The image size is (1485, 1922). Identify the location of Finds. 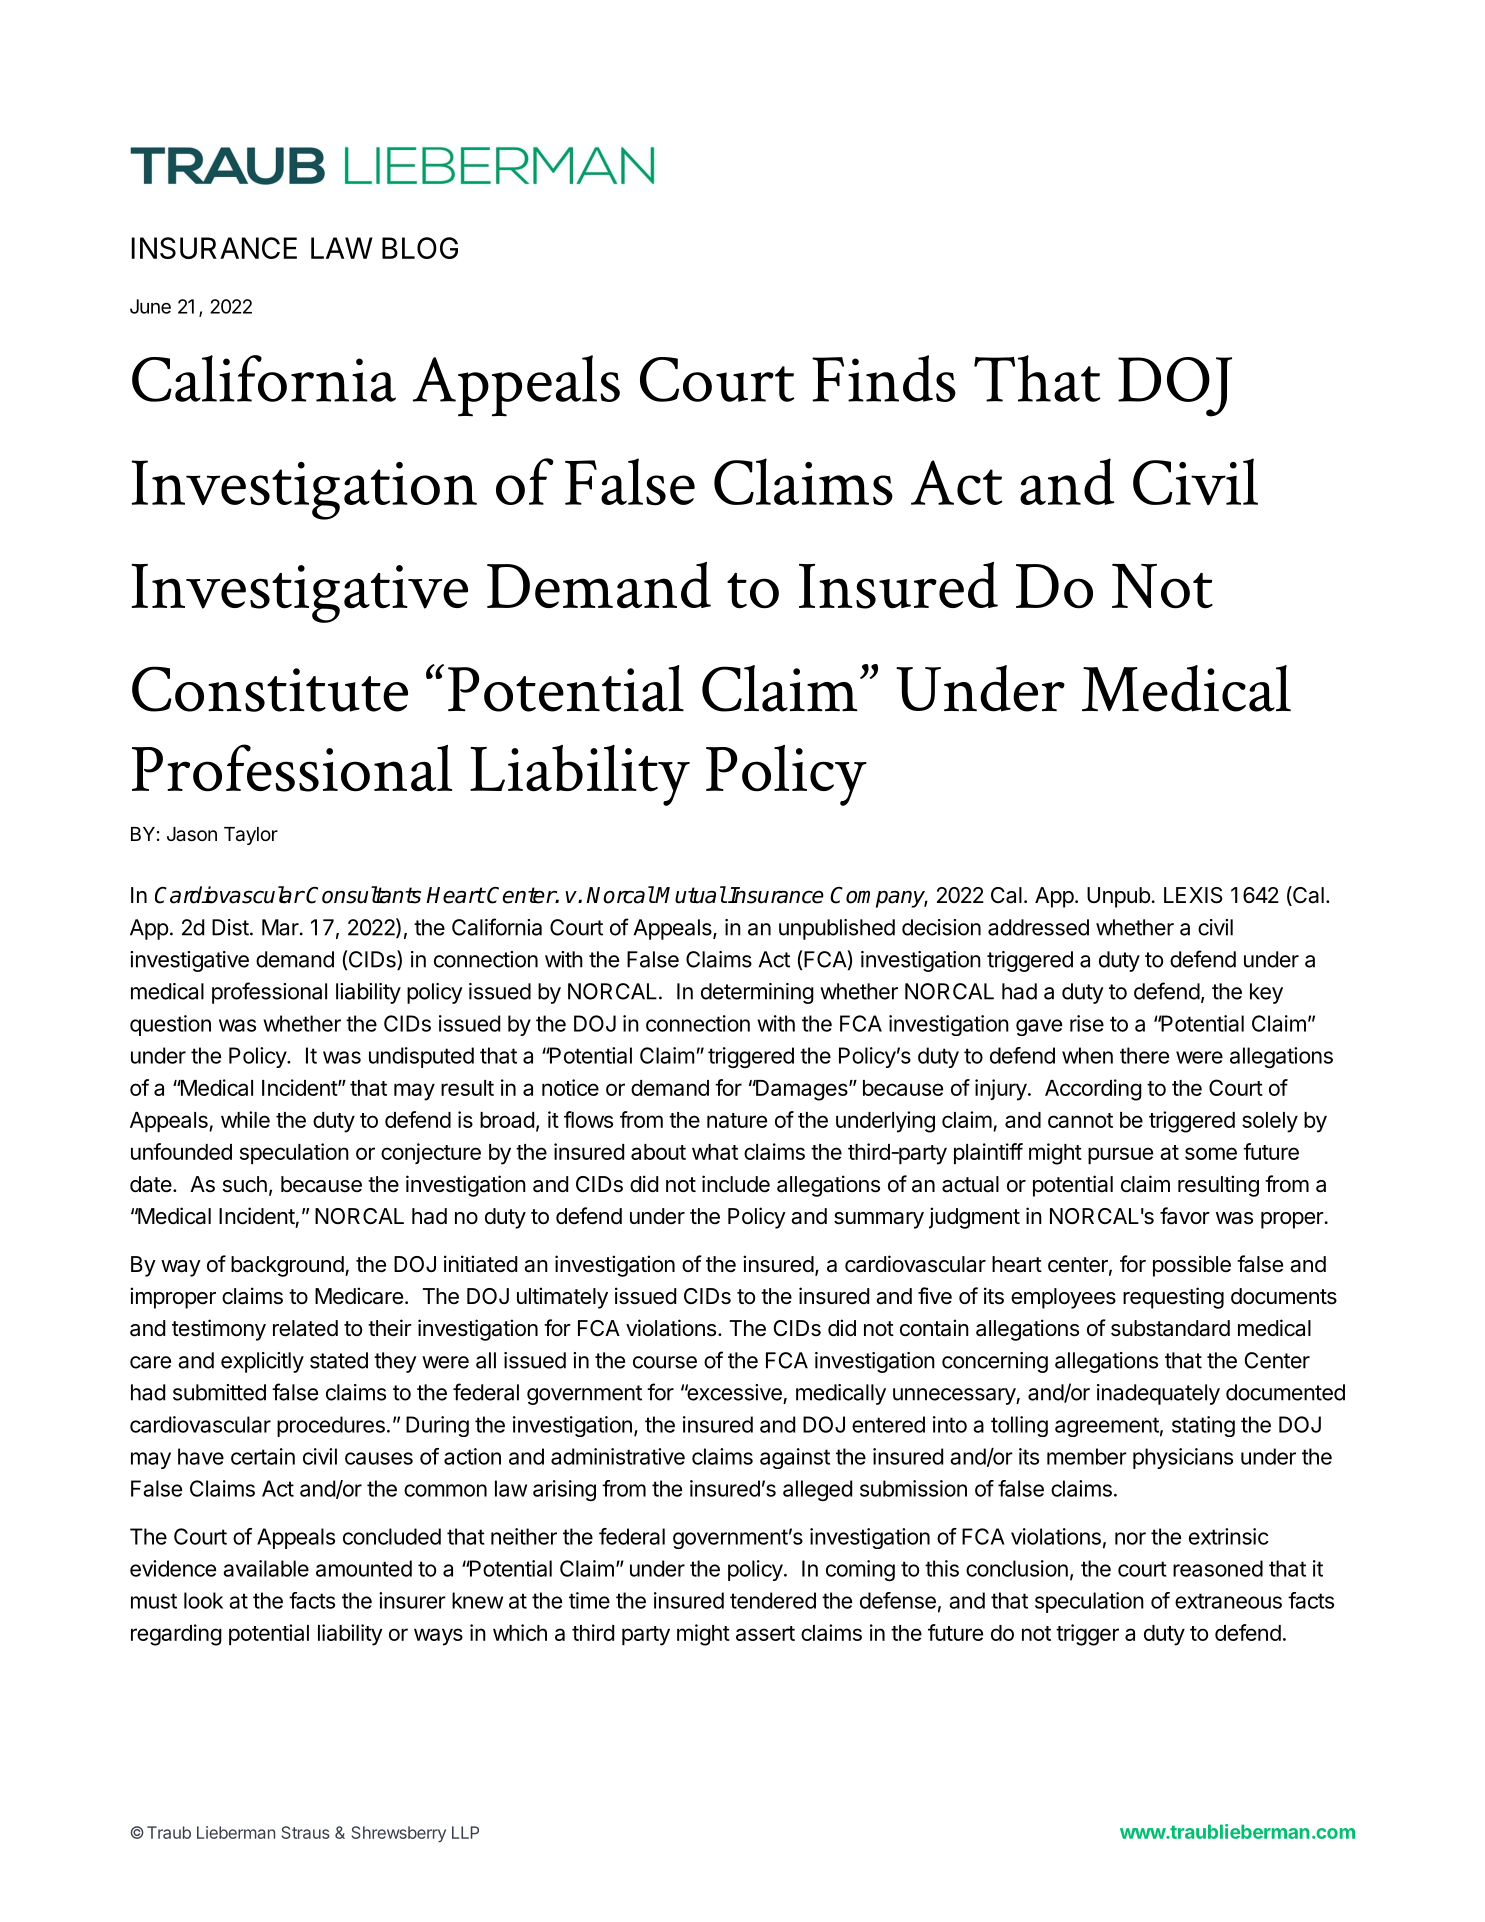
(884, 378).
